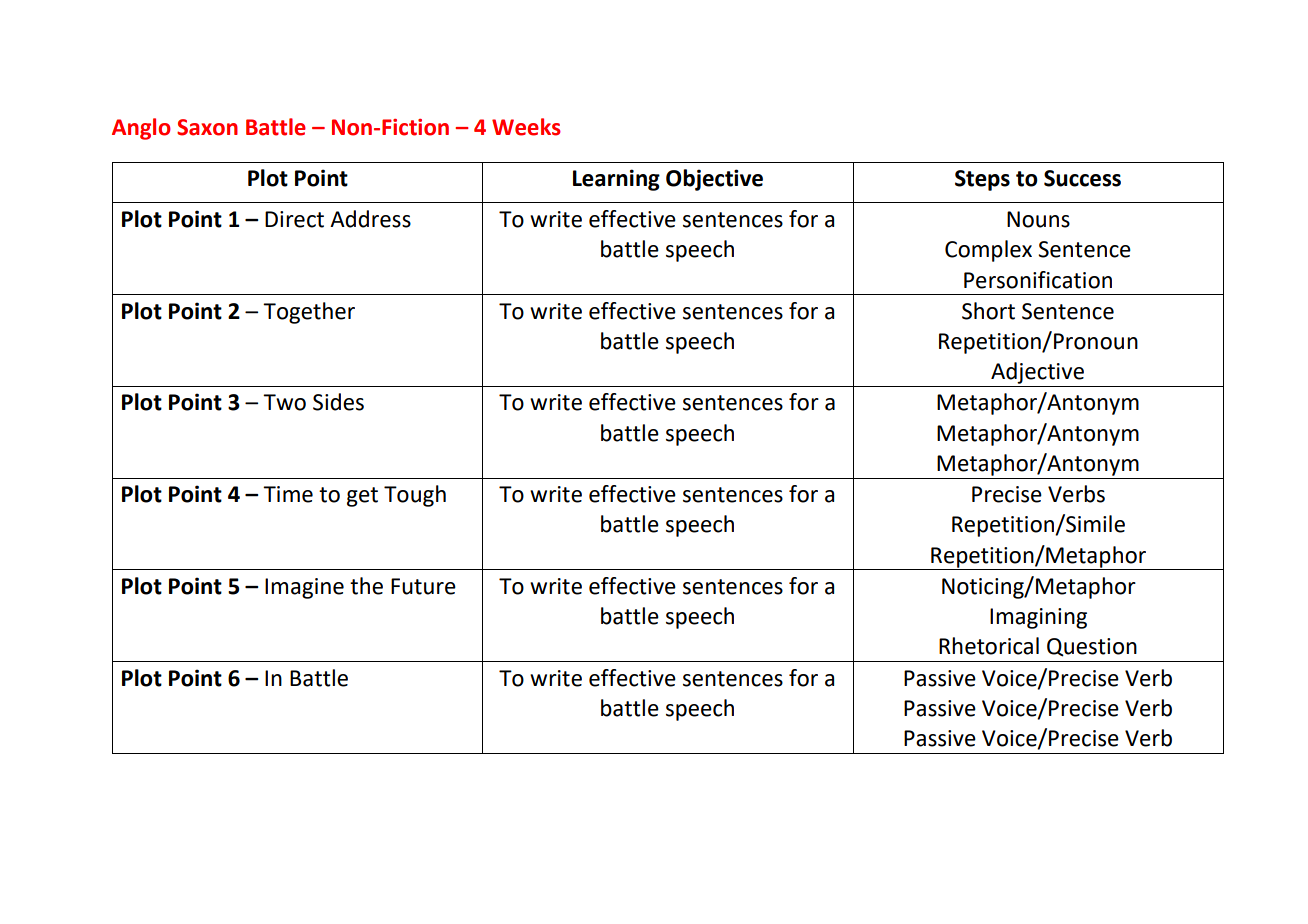 Image resolution: width=1308 pixels, height=924 pixels. What do you see at coordinates (415, 496) in the page?
I see `Tough` at bounding box center [415, 496].
